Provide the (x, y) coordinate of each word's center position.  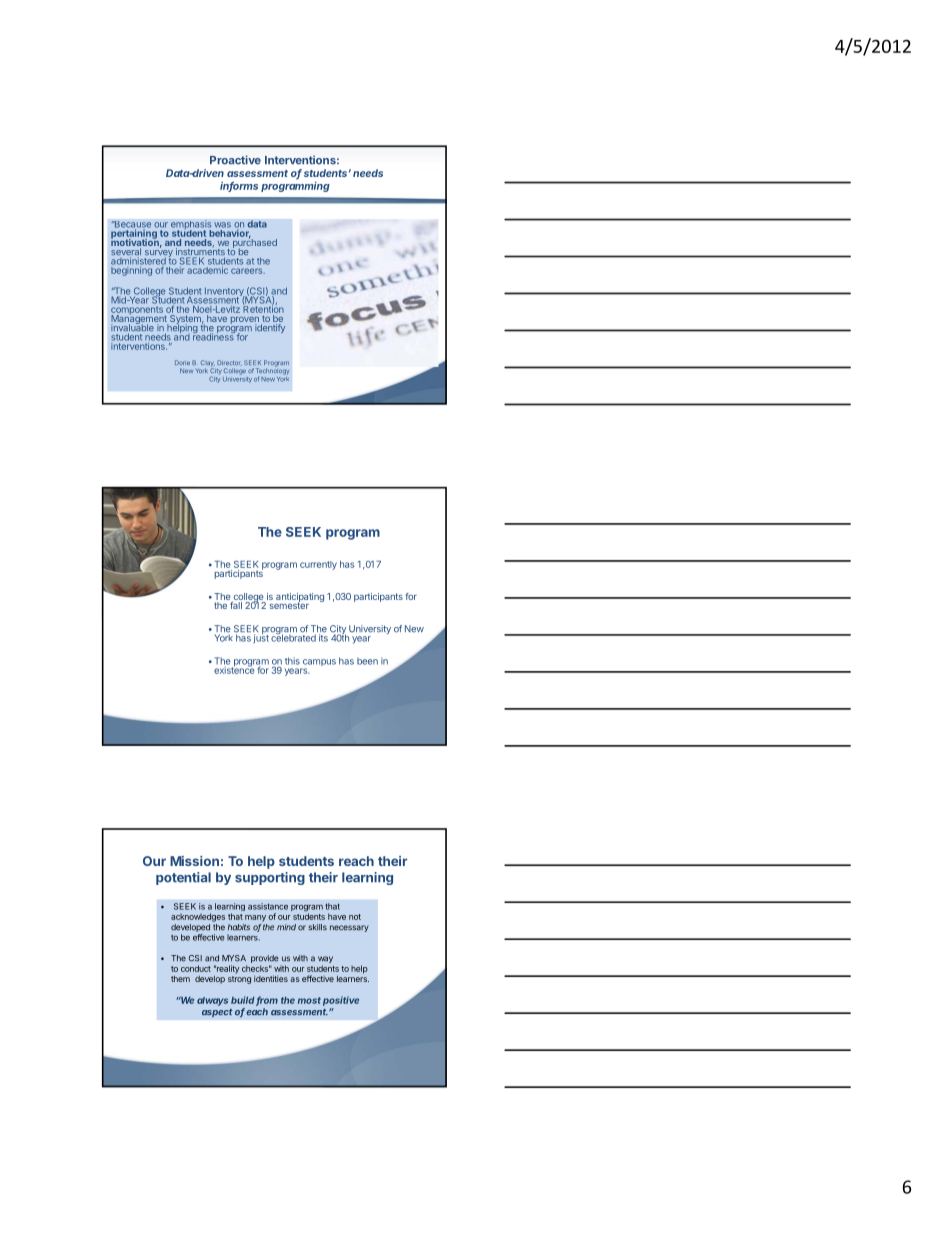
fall (236, 605)
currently (318, 565)
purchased (255, 243)
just (261, 637)
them (180, 979)
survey (158, 255)
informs (239, 187)
